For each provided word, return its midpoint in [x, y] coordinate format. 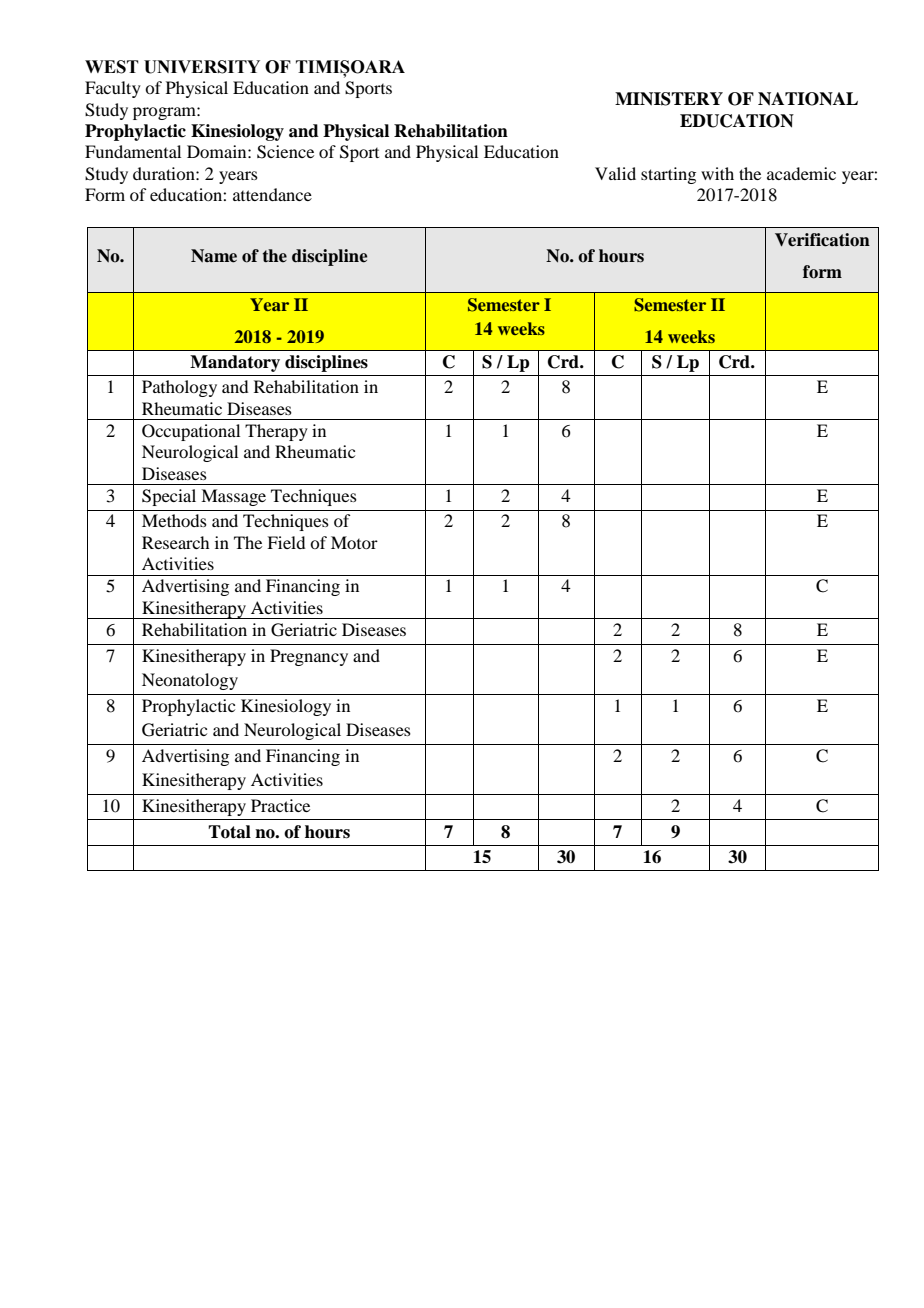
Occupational [191, 432]
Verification [822, 240]
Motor [354, 542]
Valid [615, 173]
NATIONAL [808, 99]
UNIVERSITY [202, 67]
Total [229, 832]
